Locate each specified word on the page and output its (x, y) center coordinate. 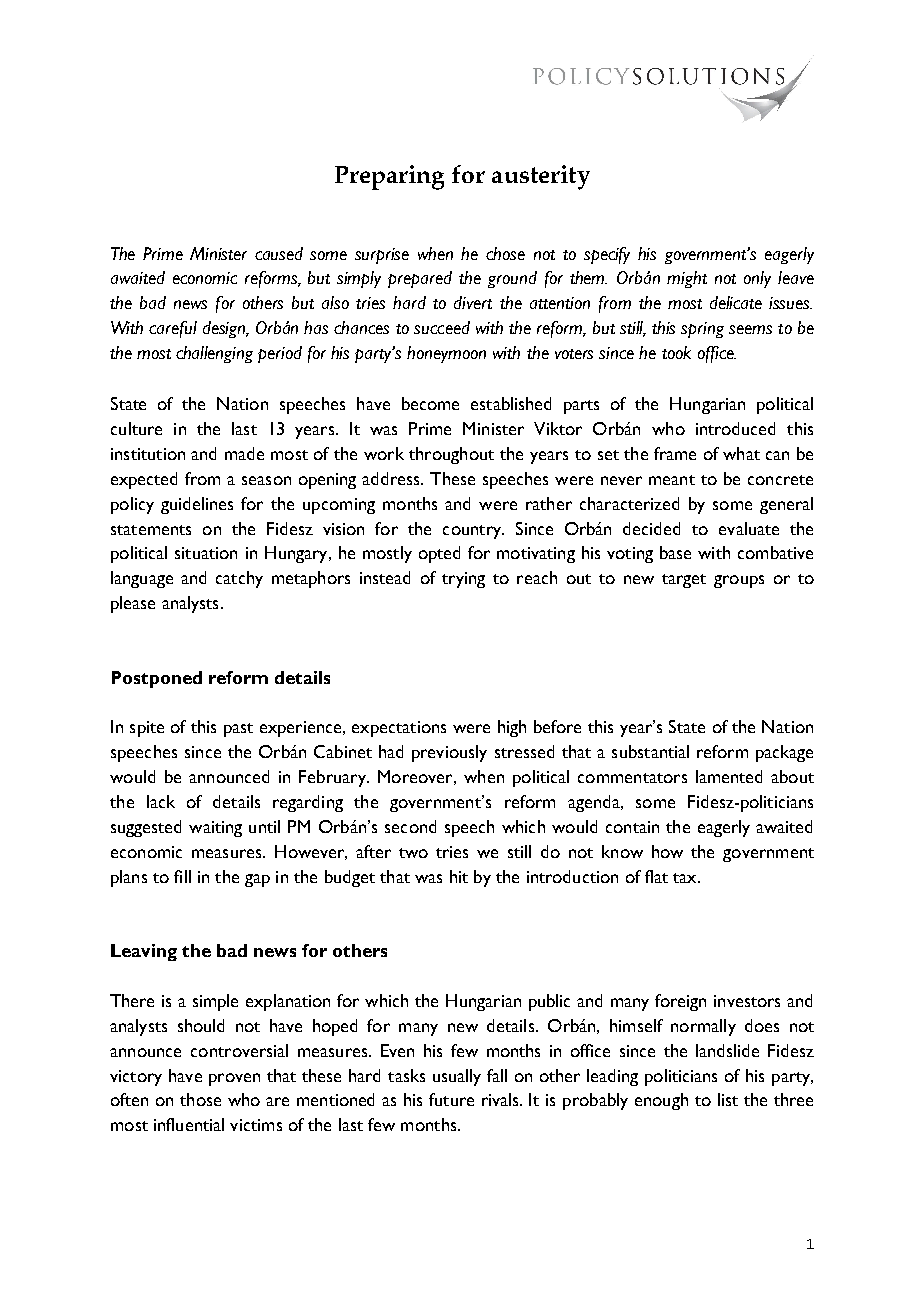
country (473, 532)
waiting (215, 829)
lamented (729, 776)
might (687, 279)
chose (505, 253)
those (200, 1099)
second (410, 826)
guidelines (197, 505)
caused (279, 253)
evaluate (749, 528)
